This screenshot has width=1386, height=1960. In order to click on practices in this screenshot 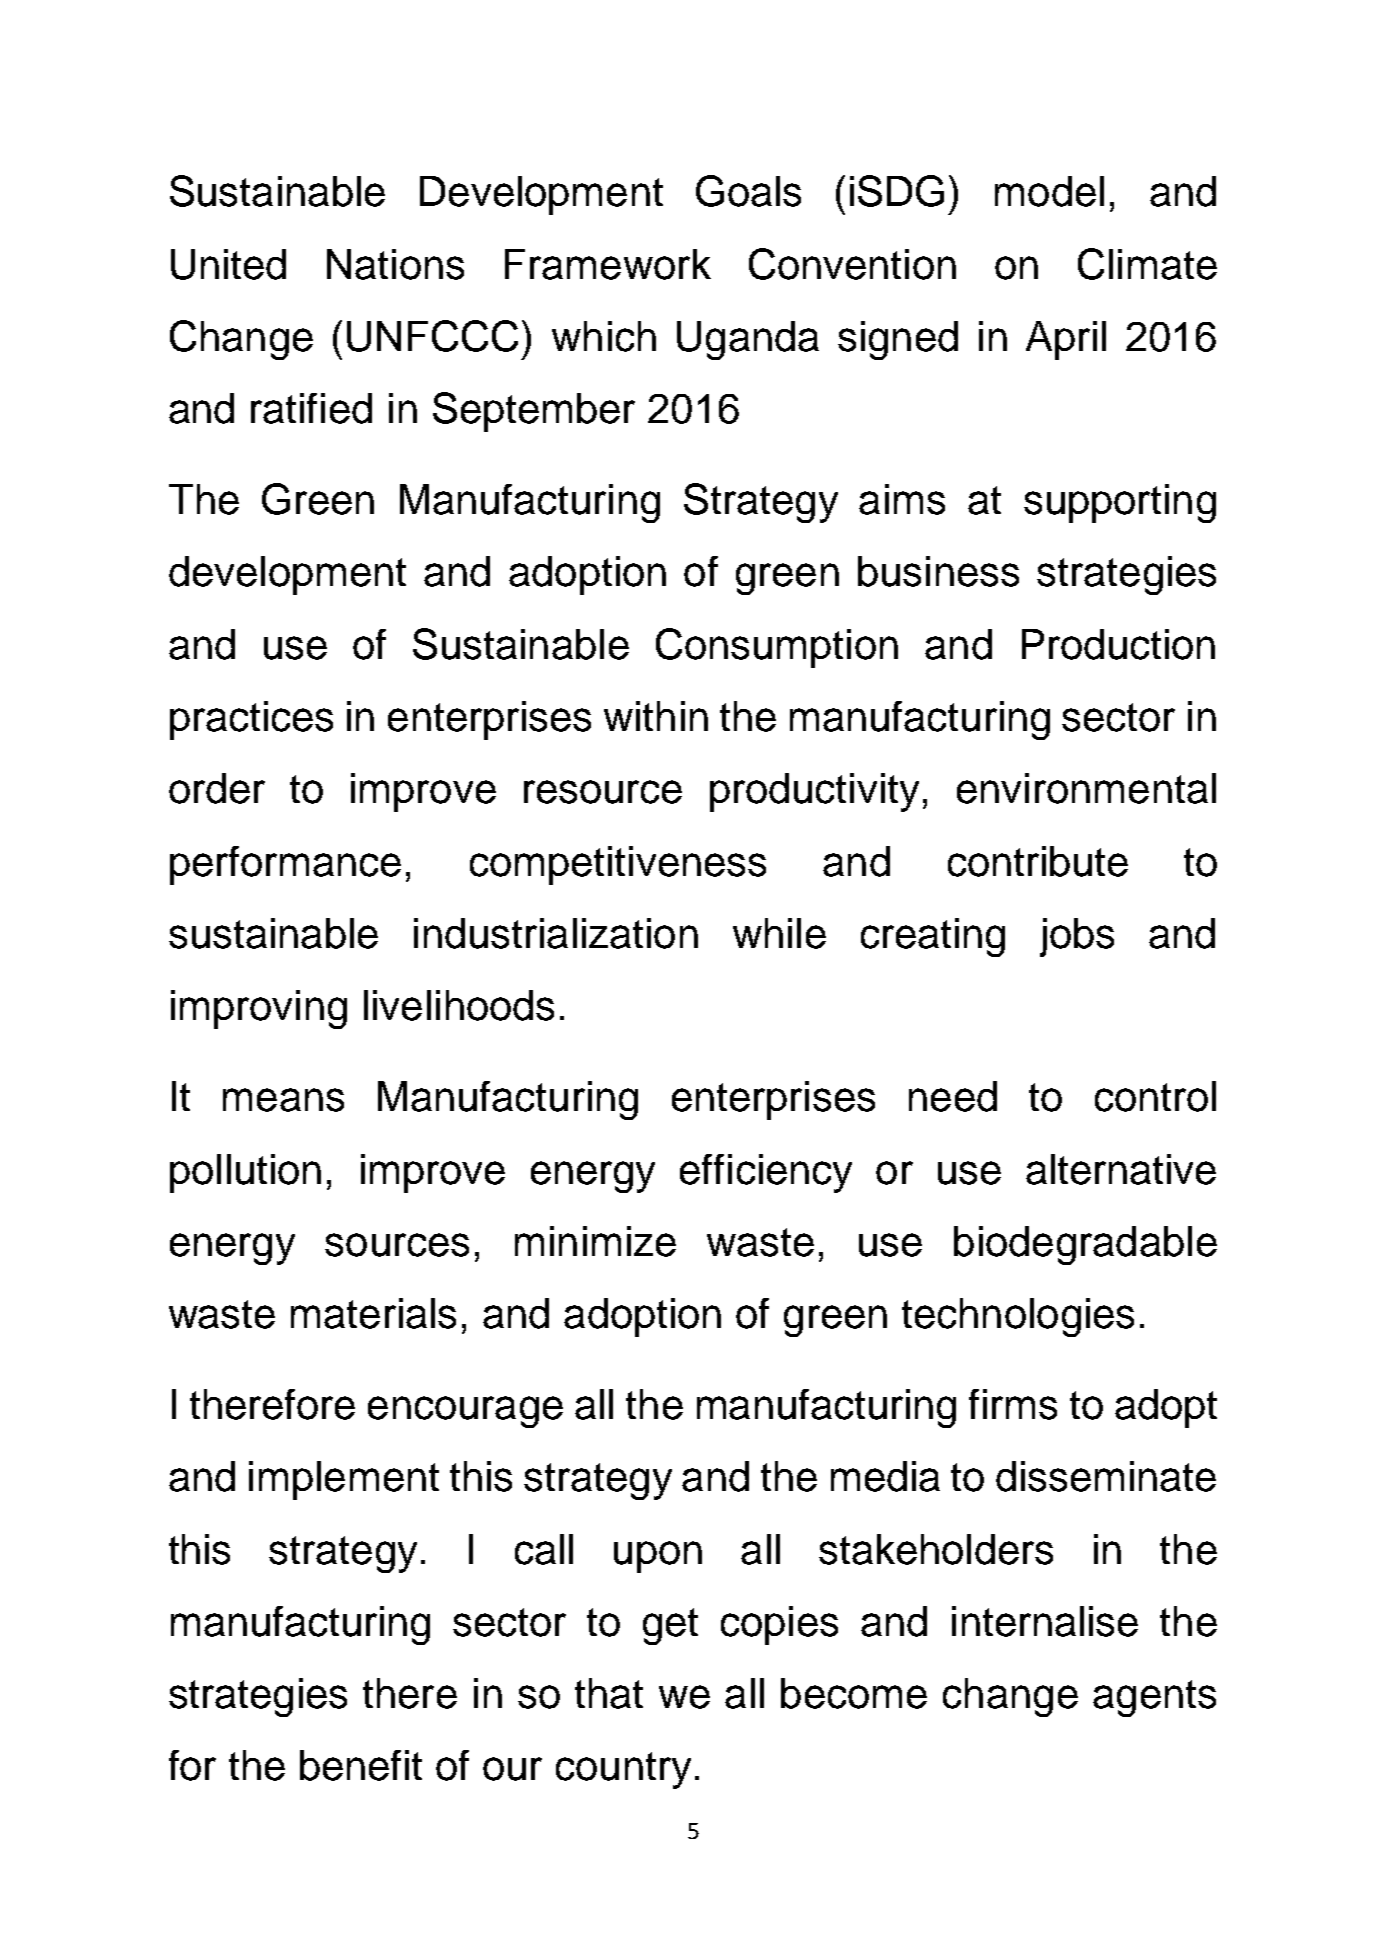, I will do `click(251, 720)`.
